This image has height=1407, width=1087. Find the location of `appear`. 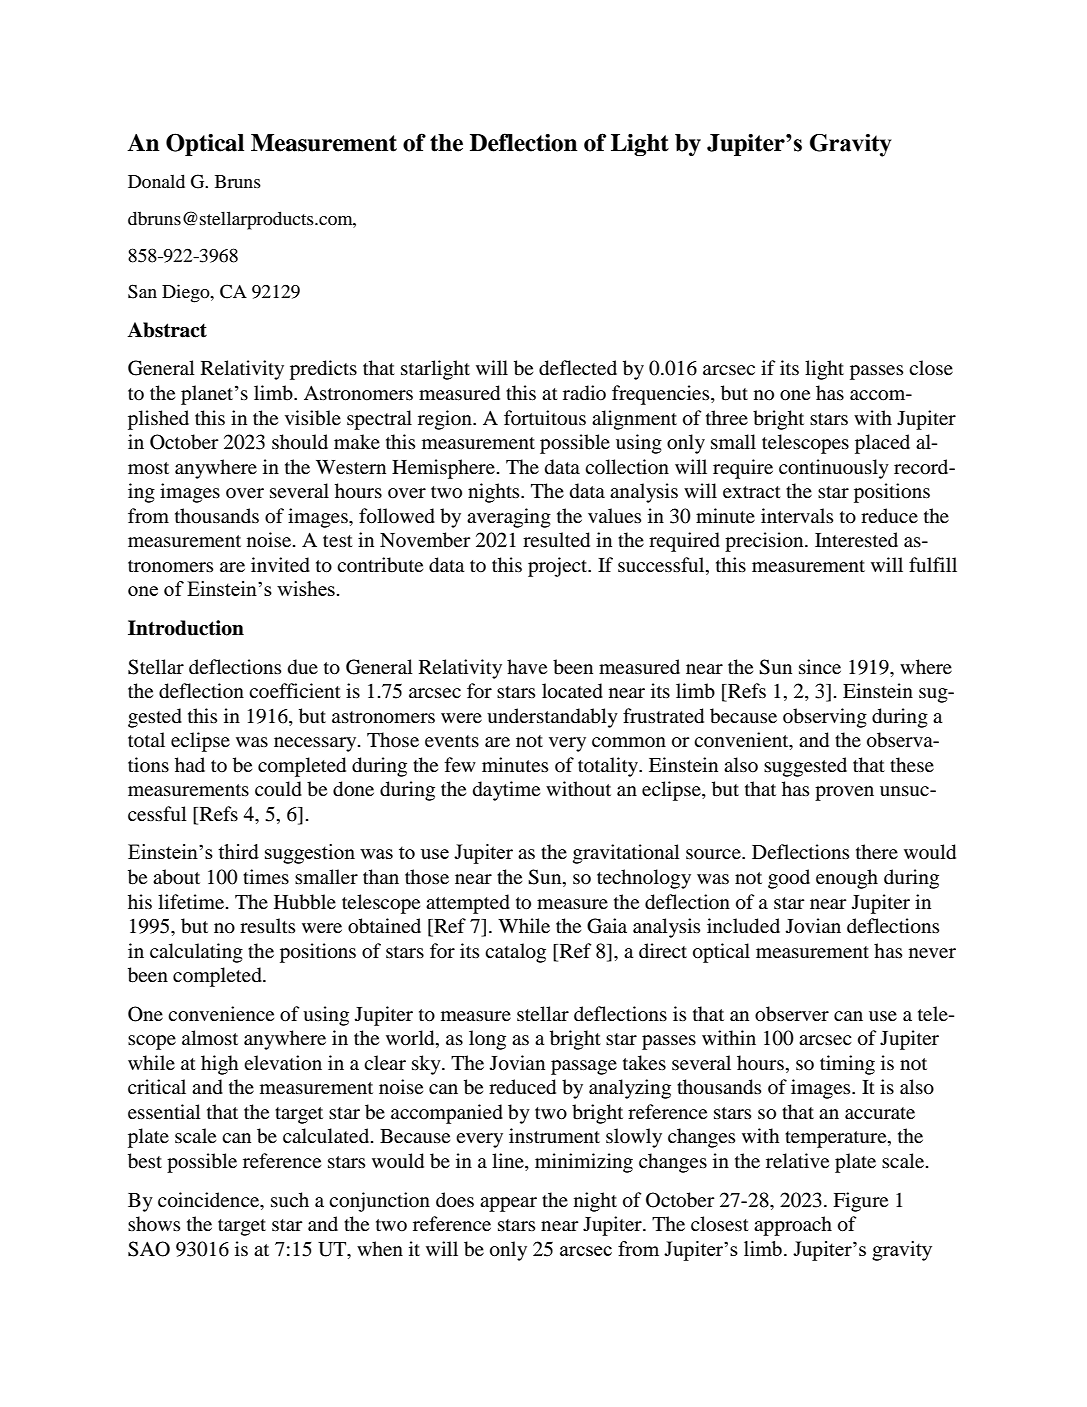

appear is located at coordinates (508, 1204).
